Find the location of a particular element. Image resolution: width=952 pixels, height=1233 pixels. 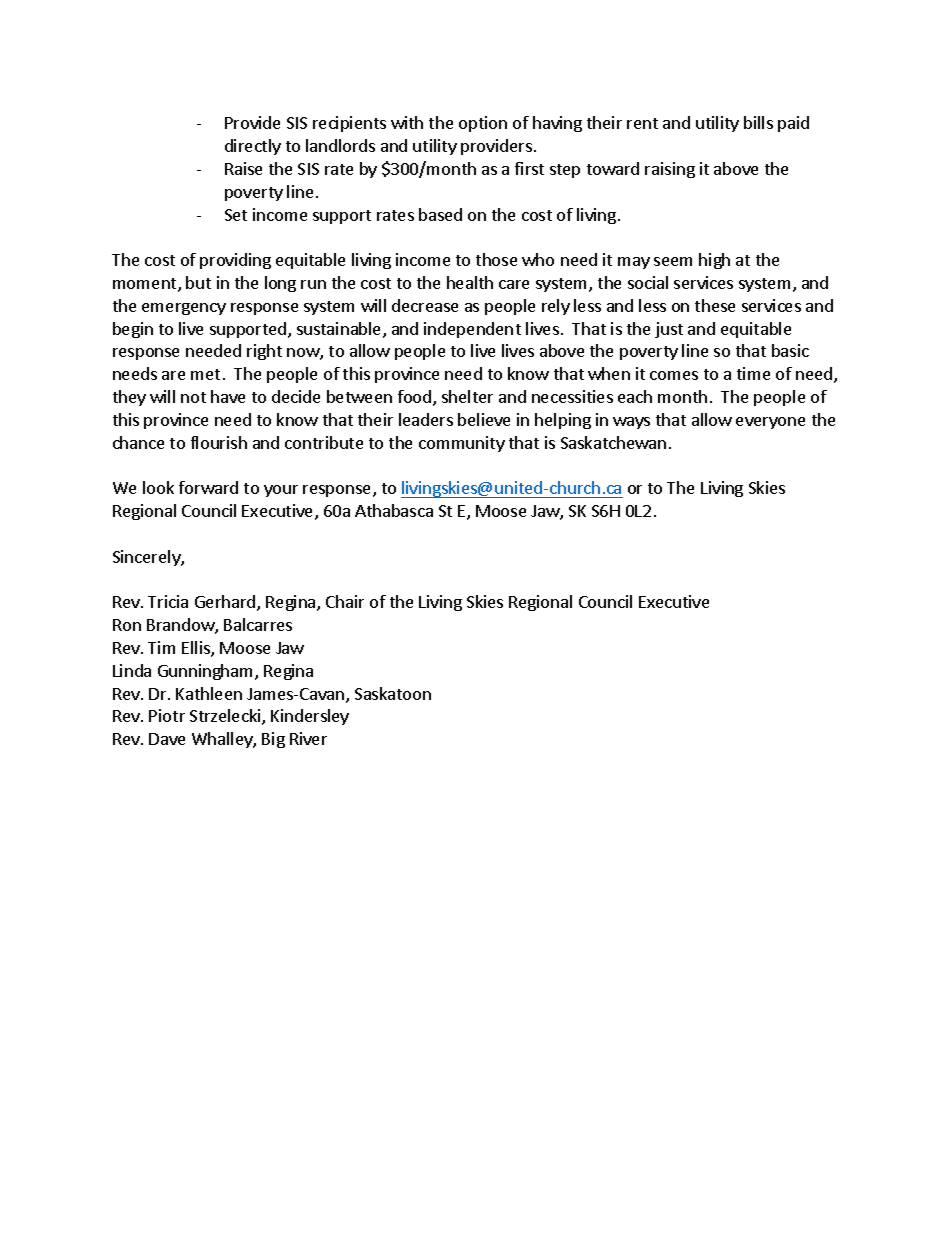

bills is located at coordinates (758, 122).
